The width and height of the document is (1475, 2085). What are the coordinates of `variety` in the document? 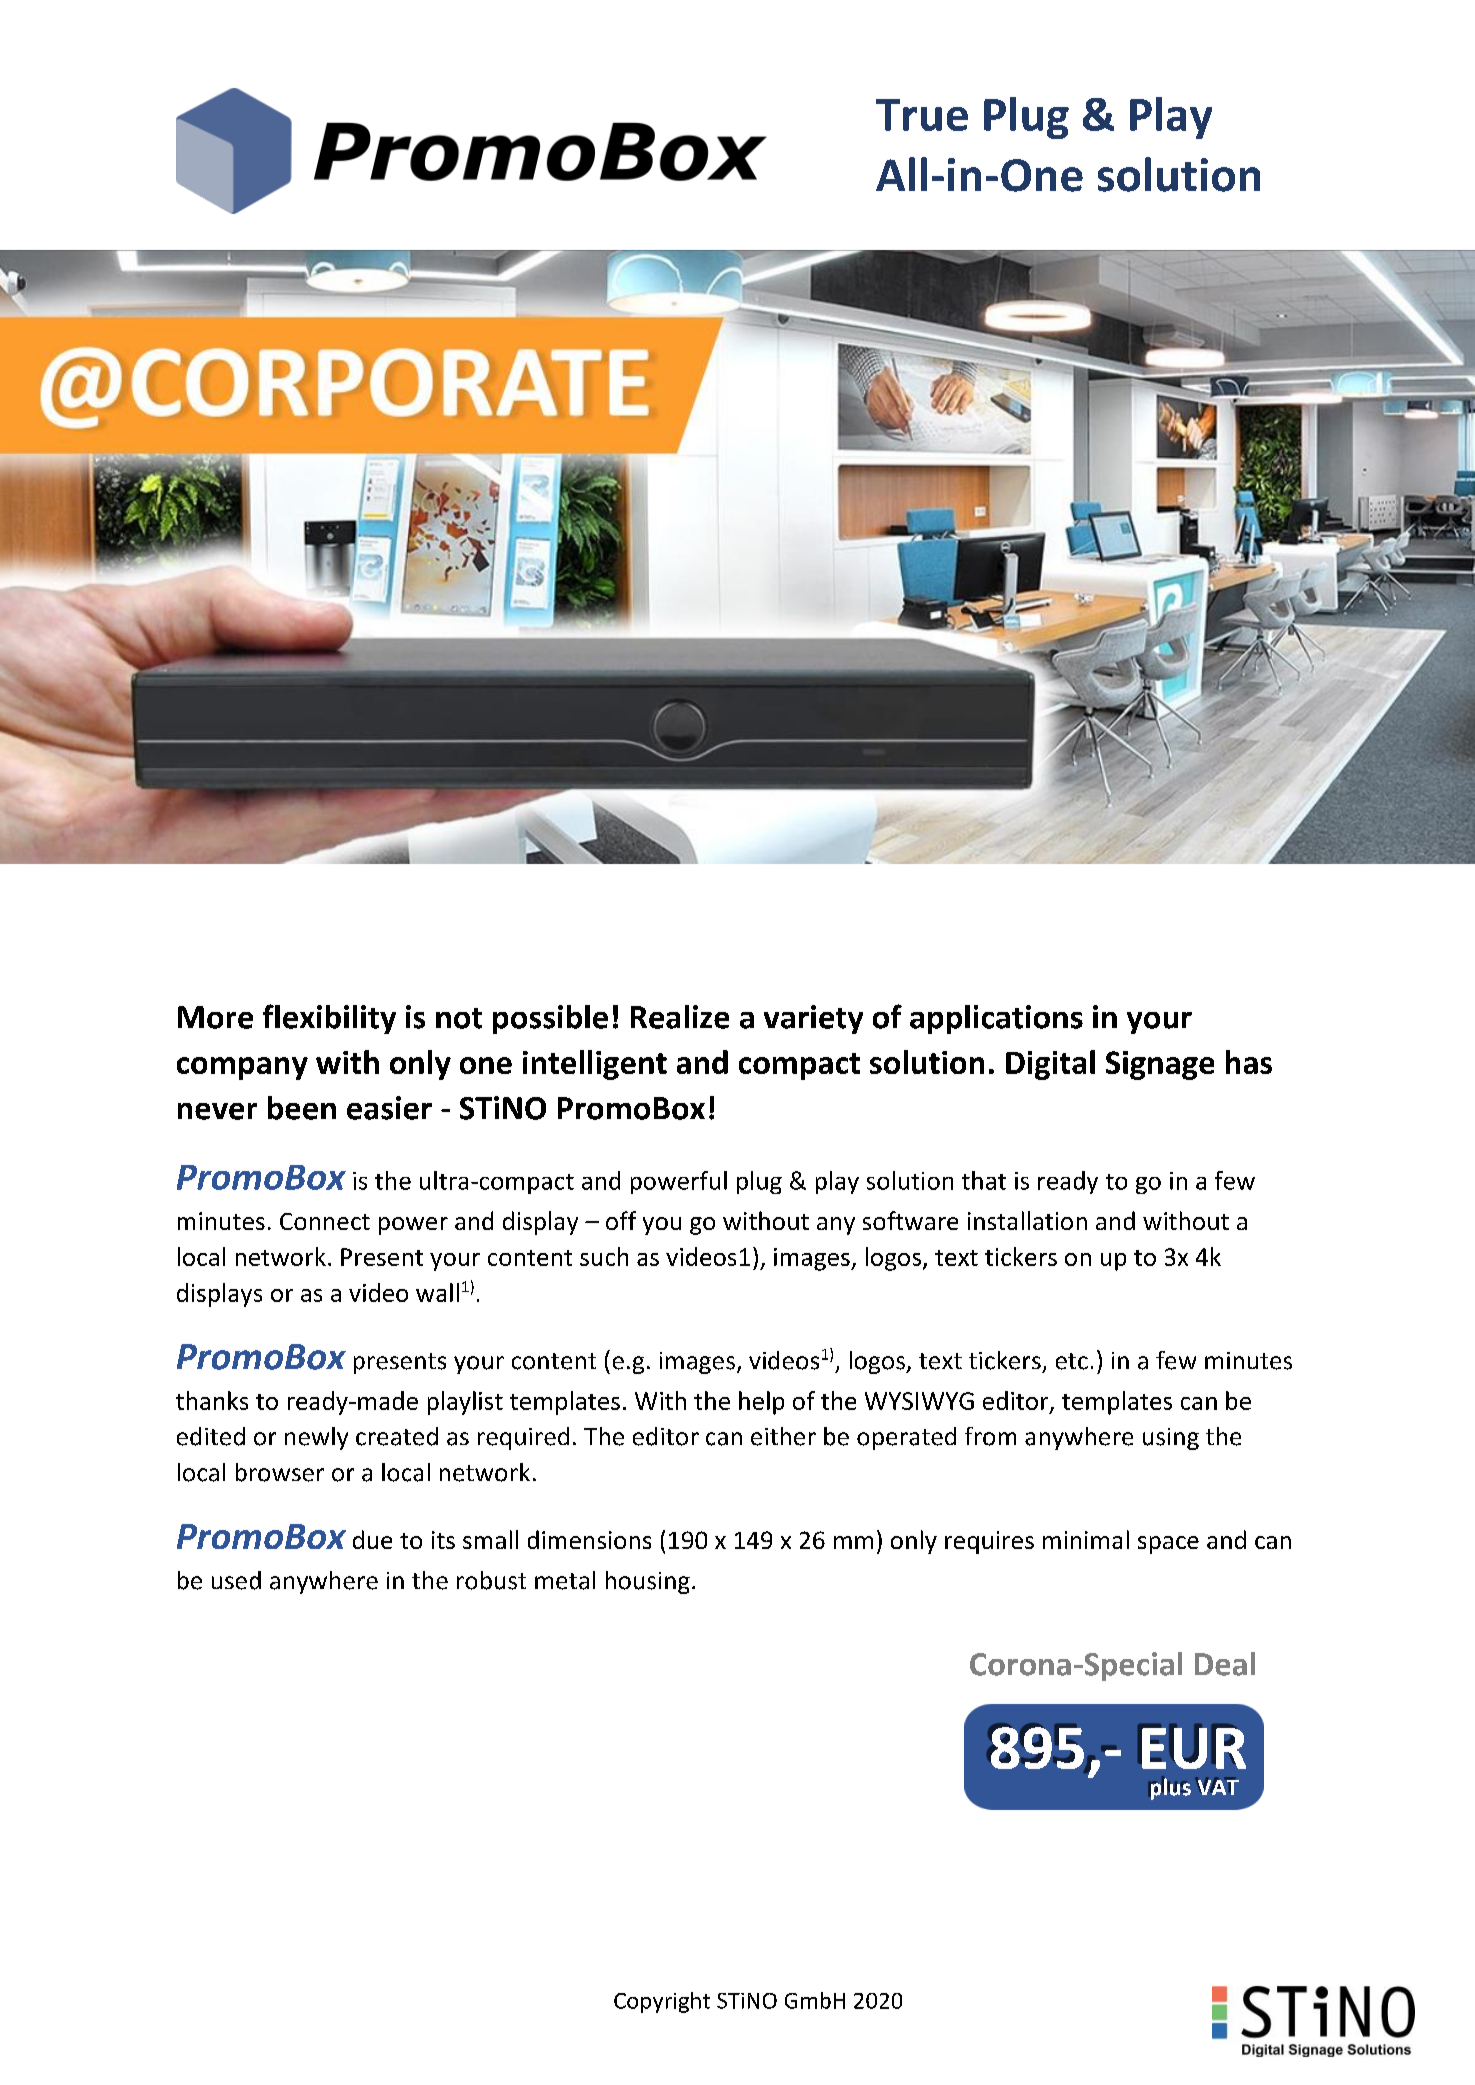 It's located at (813, 1019).
